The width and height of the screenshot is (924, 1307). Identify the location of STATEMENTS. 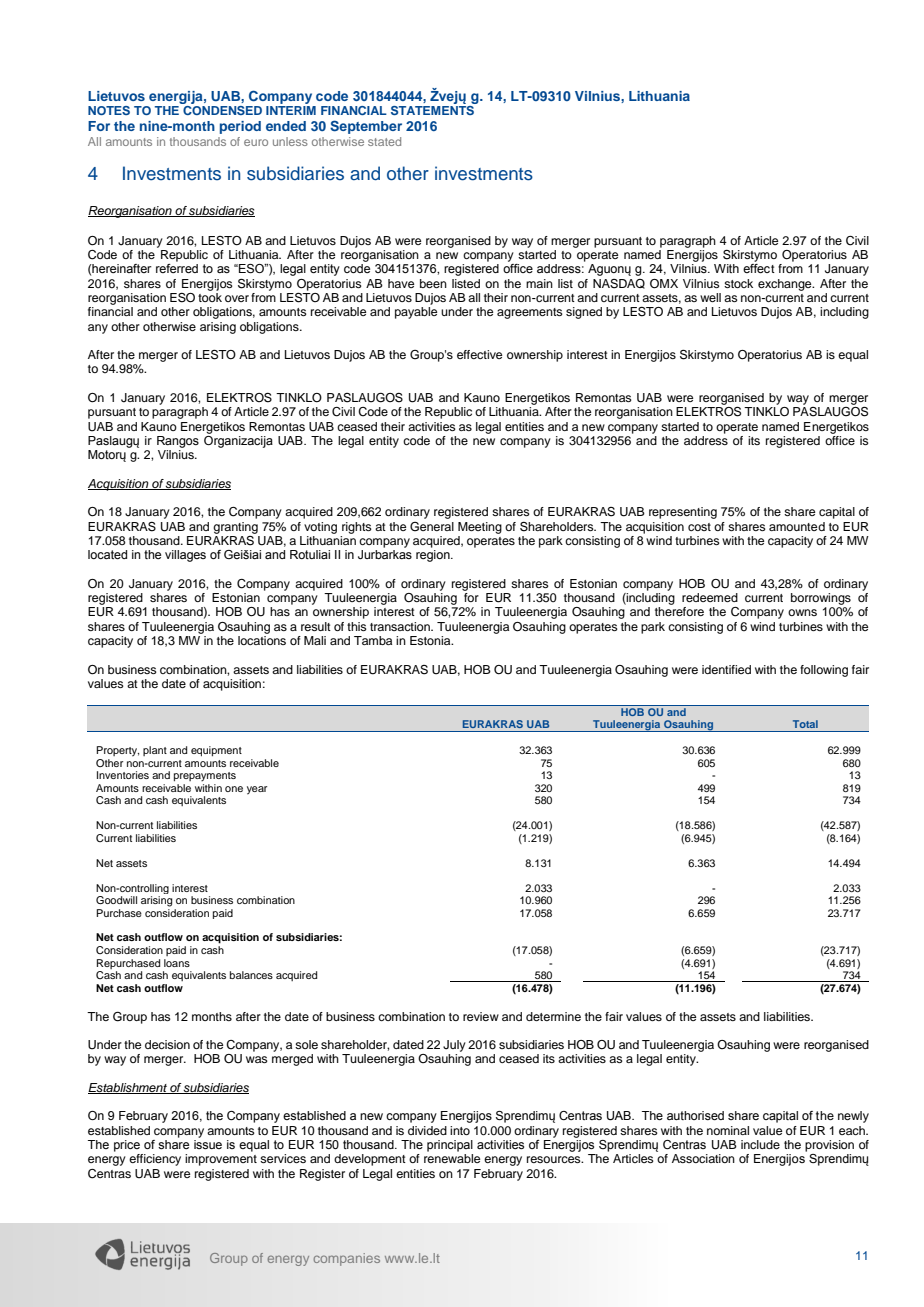
(432, 110).
